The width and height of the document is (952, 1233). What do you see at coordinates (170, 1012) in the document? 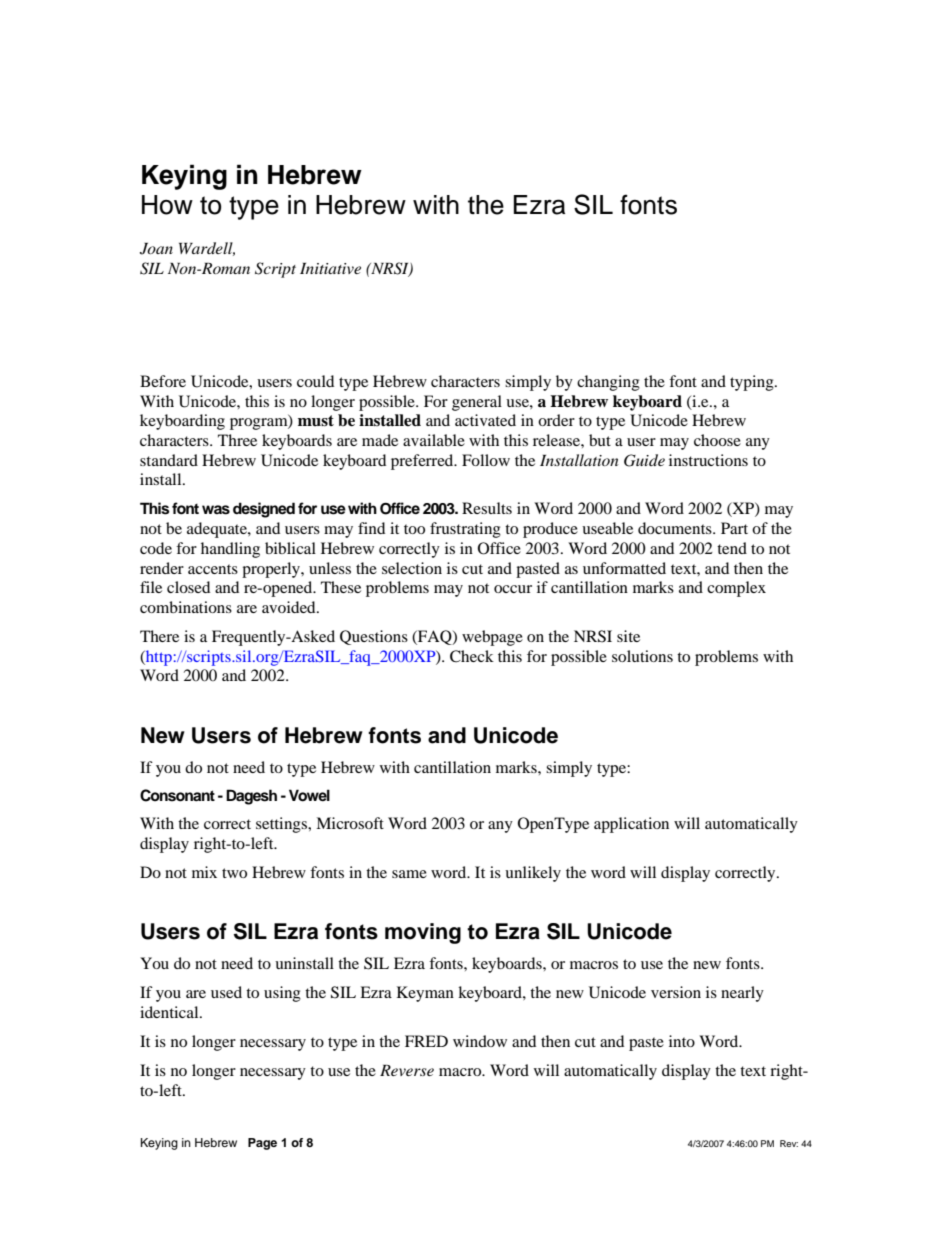
I see `identical` at bounding box center [170, 1012].
